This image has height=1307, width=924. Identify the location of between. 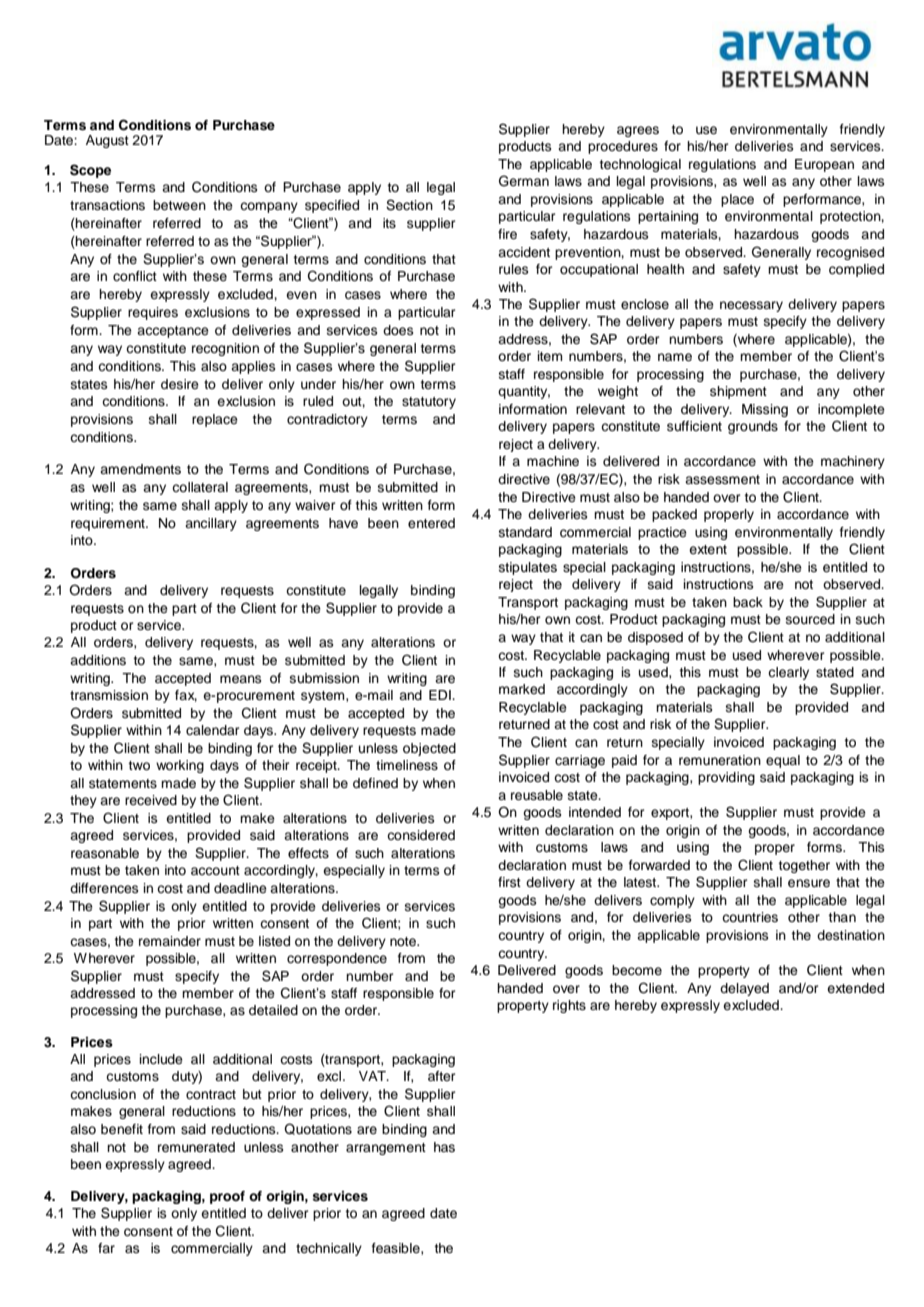
(179, 205).
